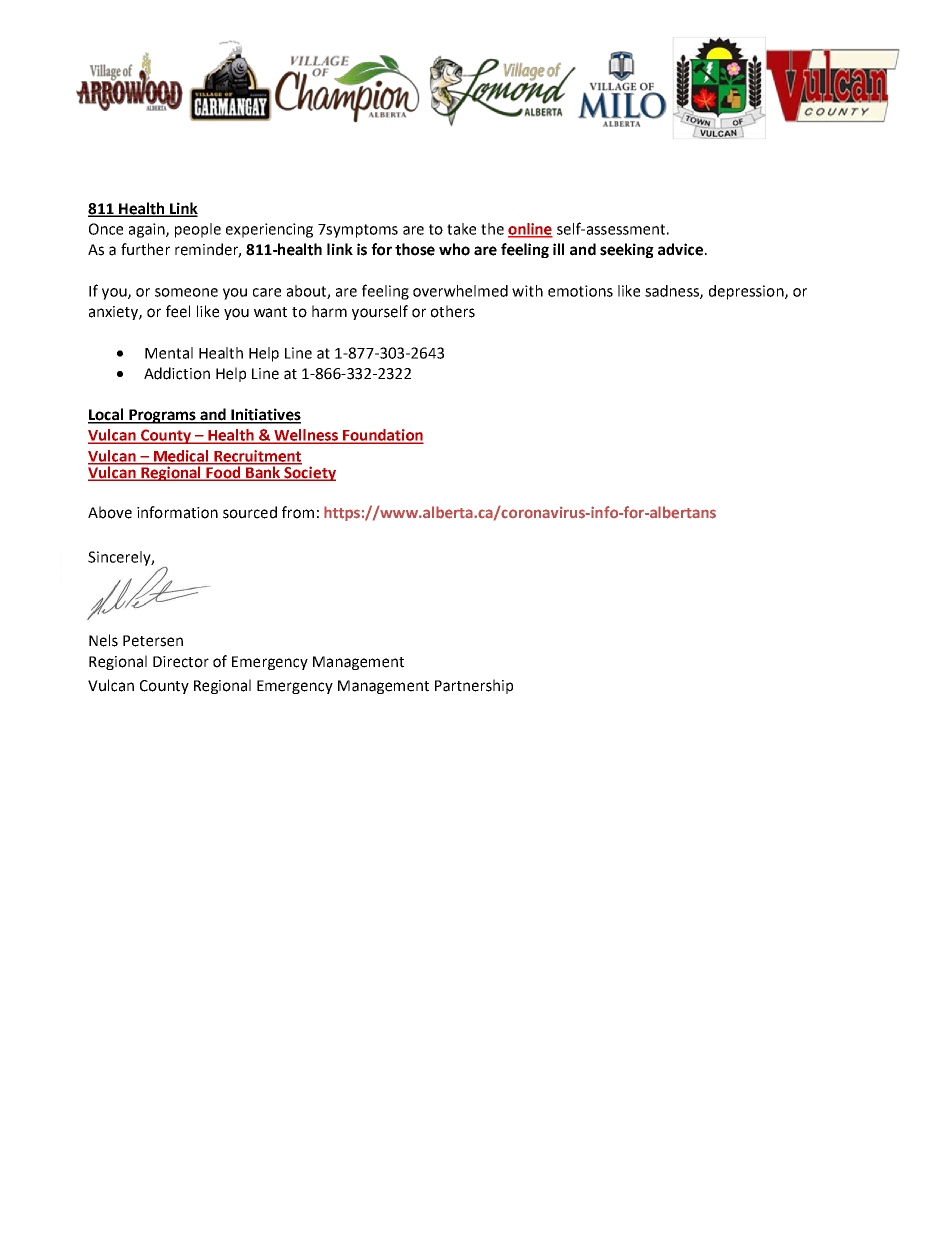  What do you see at coordinates (747, 292) in the screenshot?
I see `depression` at bounding box center [747, 292].
